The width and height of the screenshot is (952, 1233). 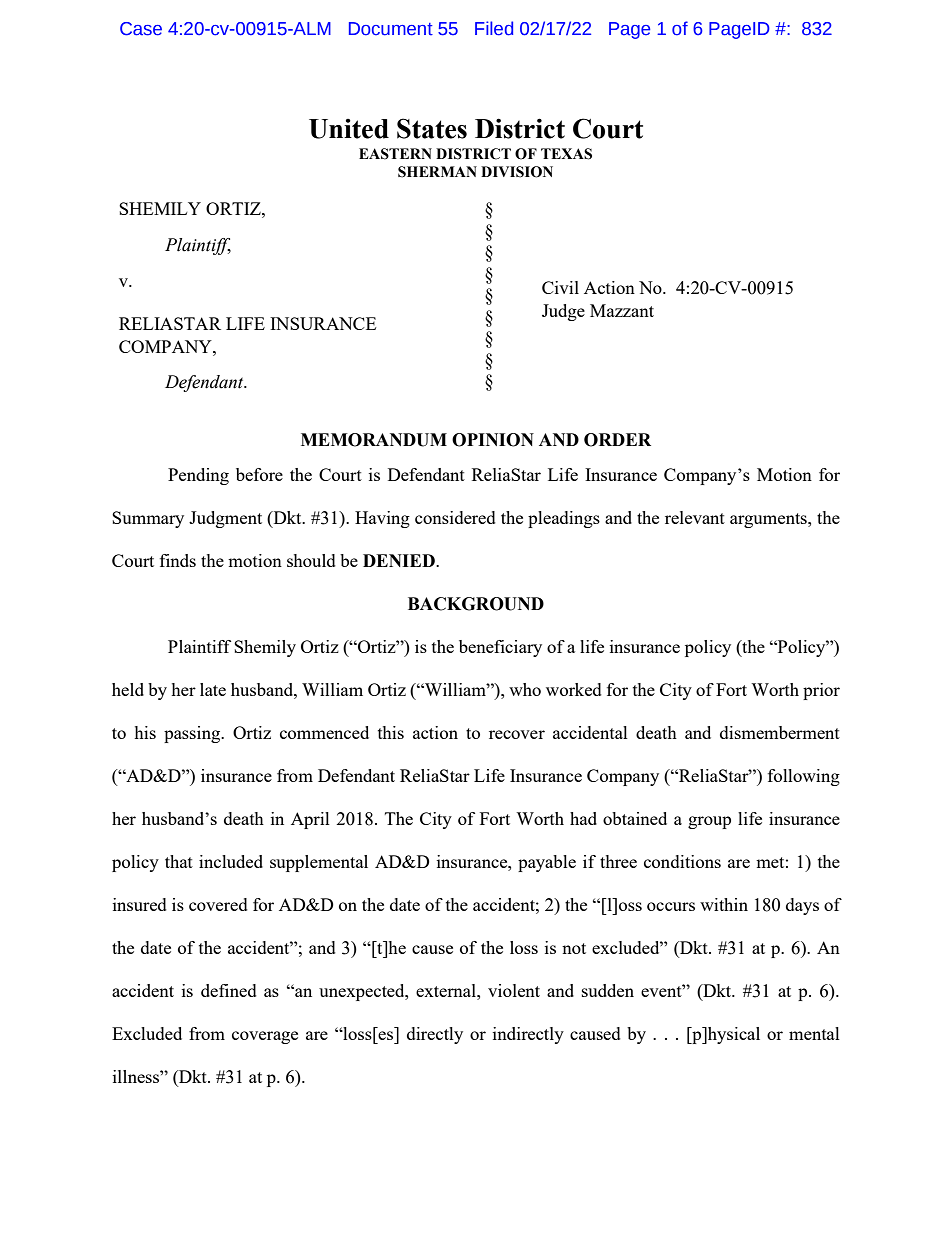 What do you see at coordinates (494, 28) in the screenshot?
I see `Filed` at bounding box center [494, 28].
